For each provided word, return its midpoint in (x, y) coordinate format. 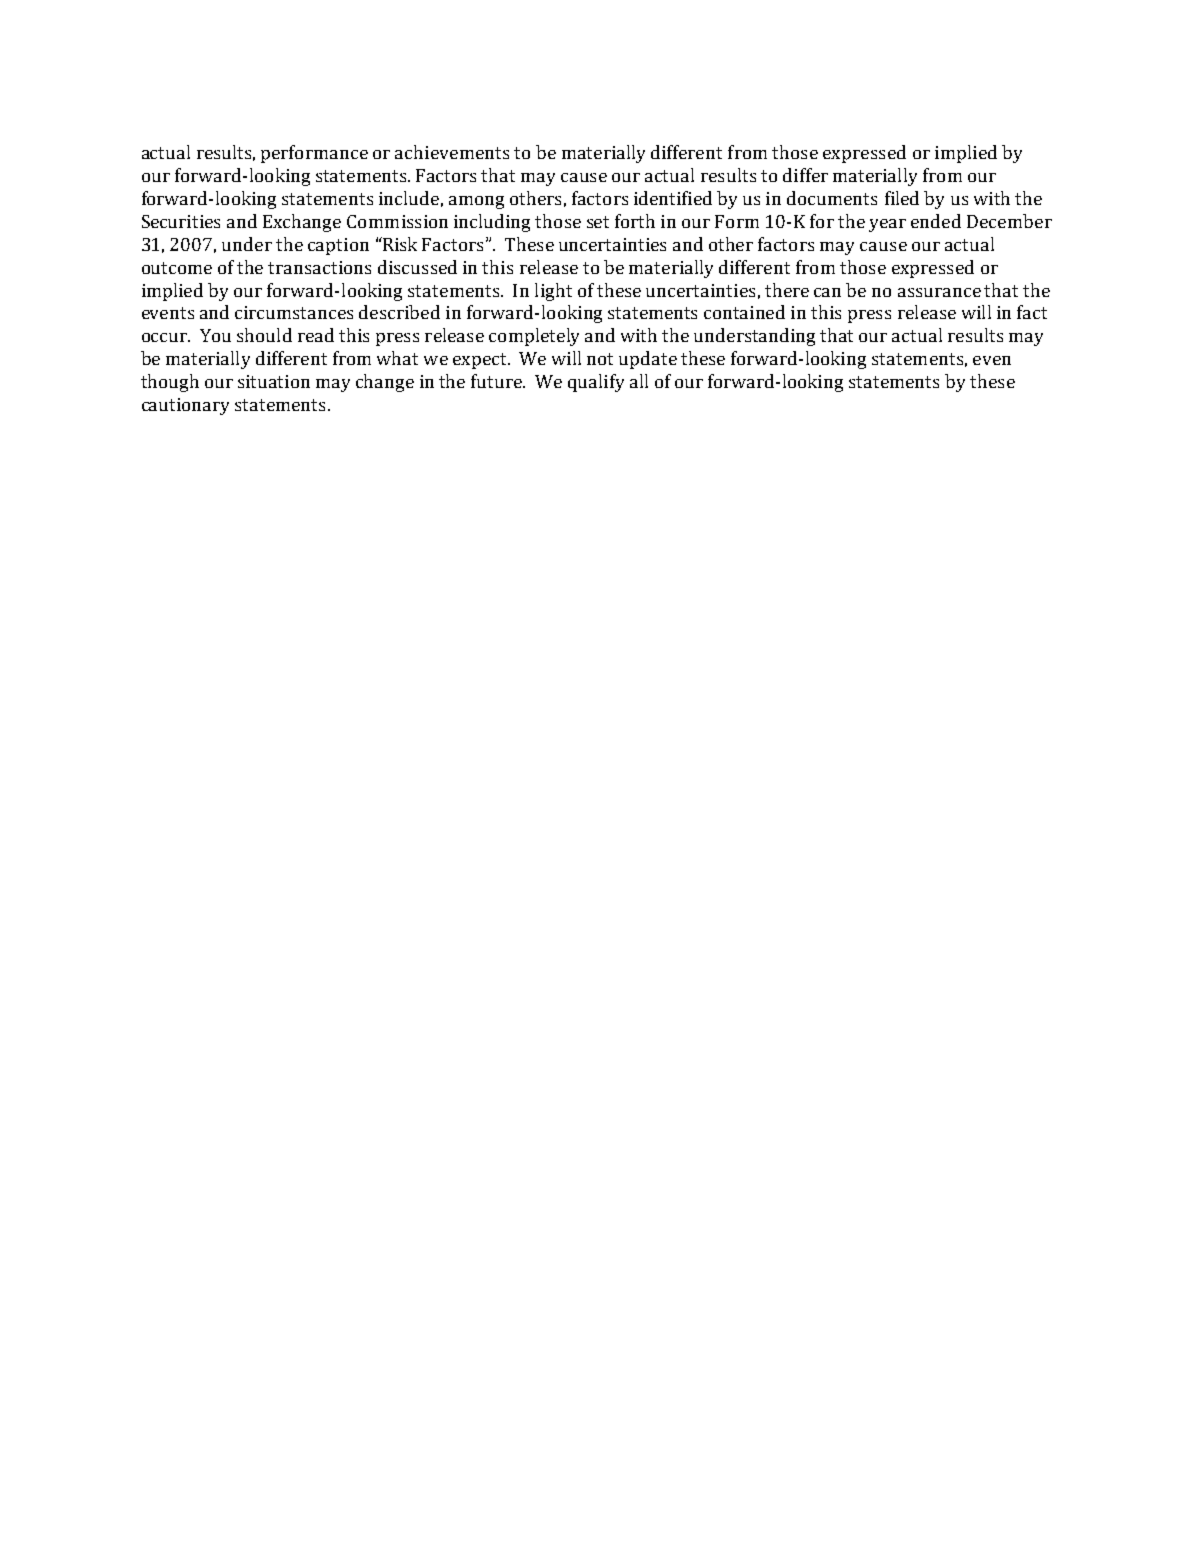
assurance (939, 292)
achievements (452, 152)
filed (902, 198)
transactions (319, 267)
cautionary (185, 406)
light (553, 292)
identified (673, 198)
